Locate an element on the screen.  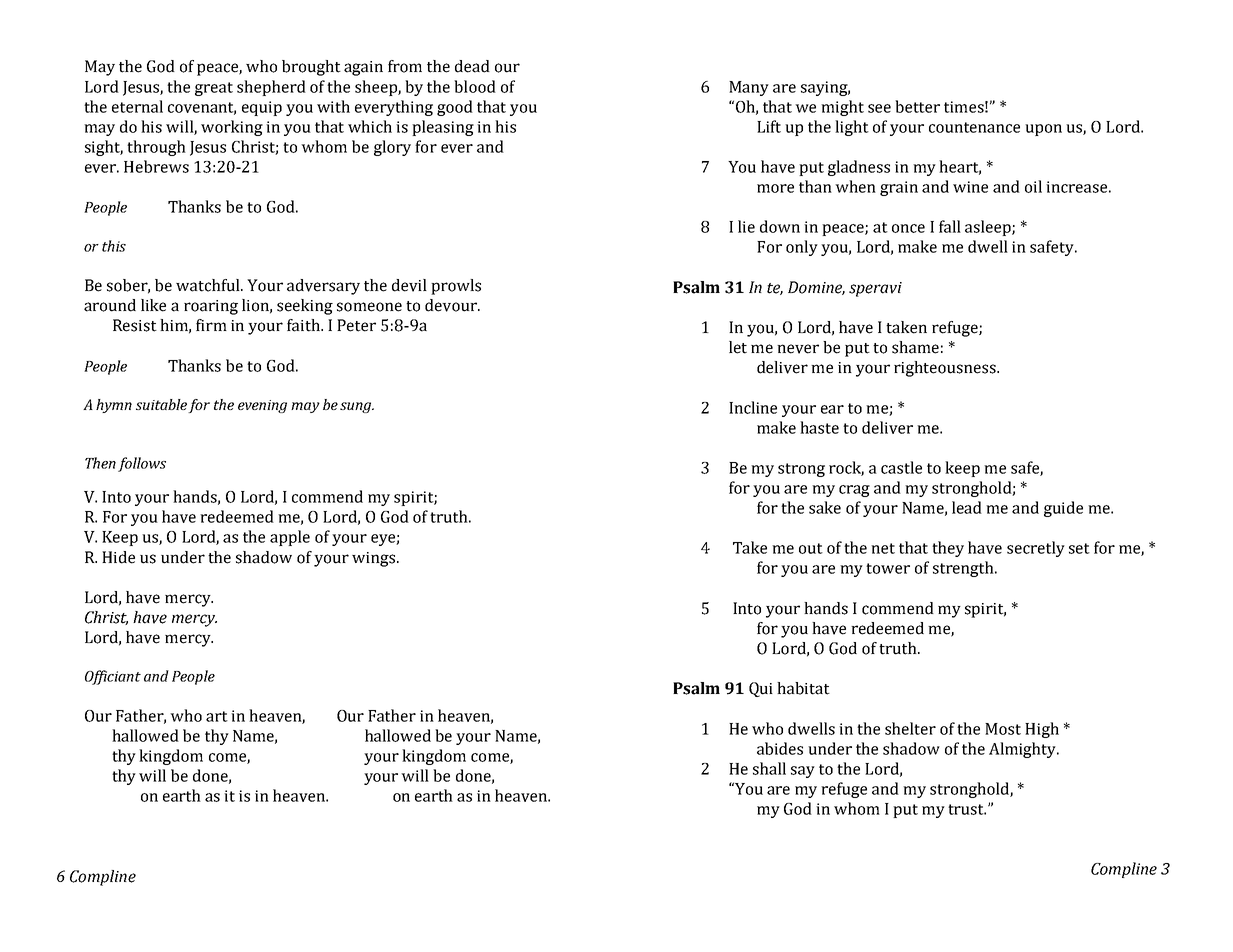
great is located at coordinates (214, 89).
